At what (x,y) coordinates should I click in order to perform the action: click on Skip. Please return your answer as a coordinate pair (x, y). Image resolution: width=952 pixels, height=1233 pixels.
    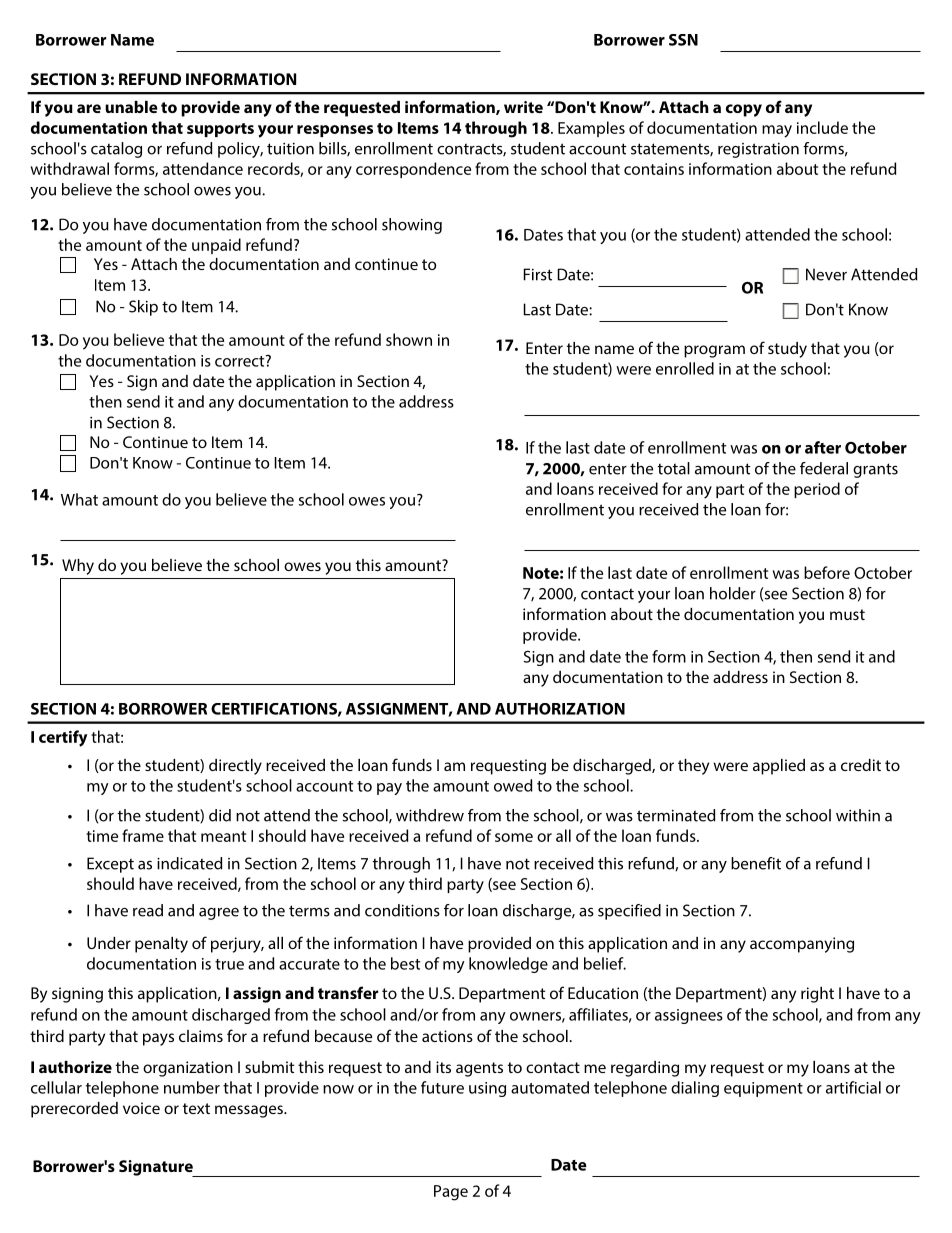
    Looking at the image, I should click on (143, 308).
